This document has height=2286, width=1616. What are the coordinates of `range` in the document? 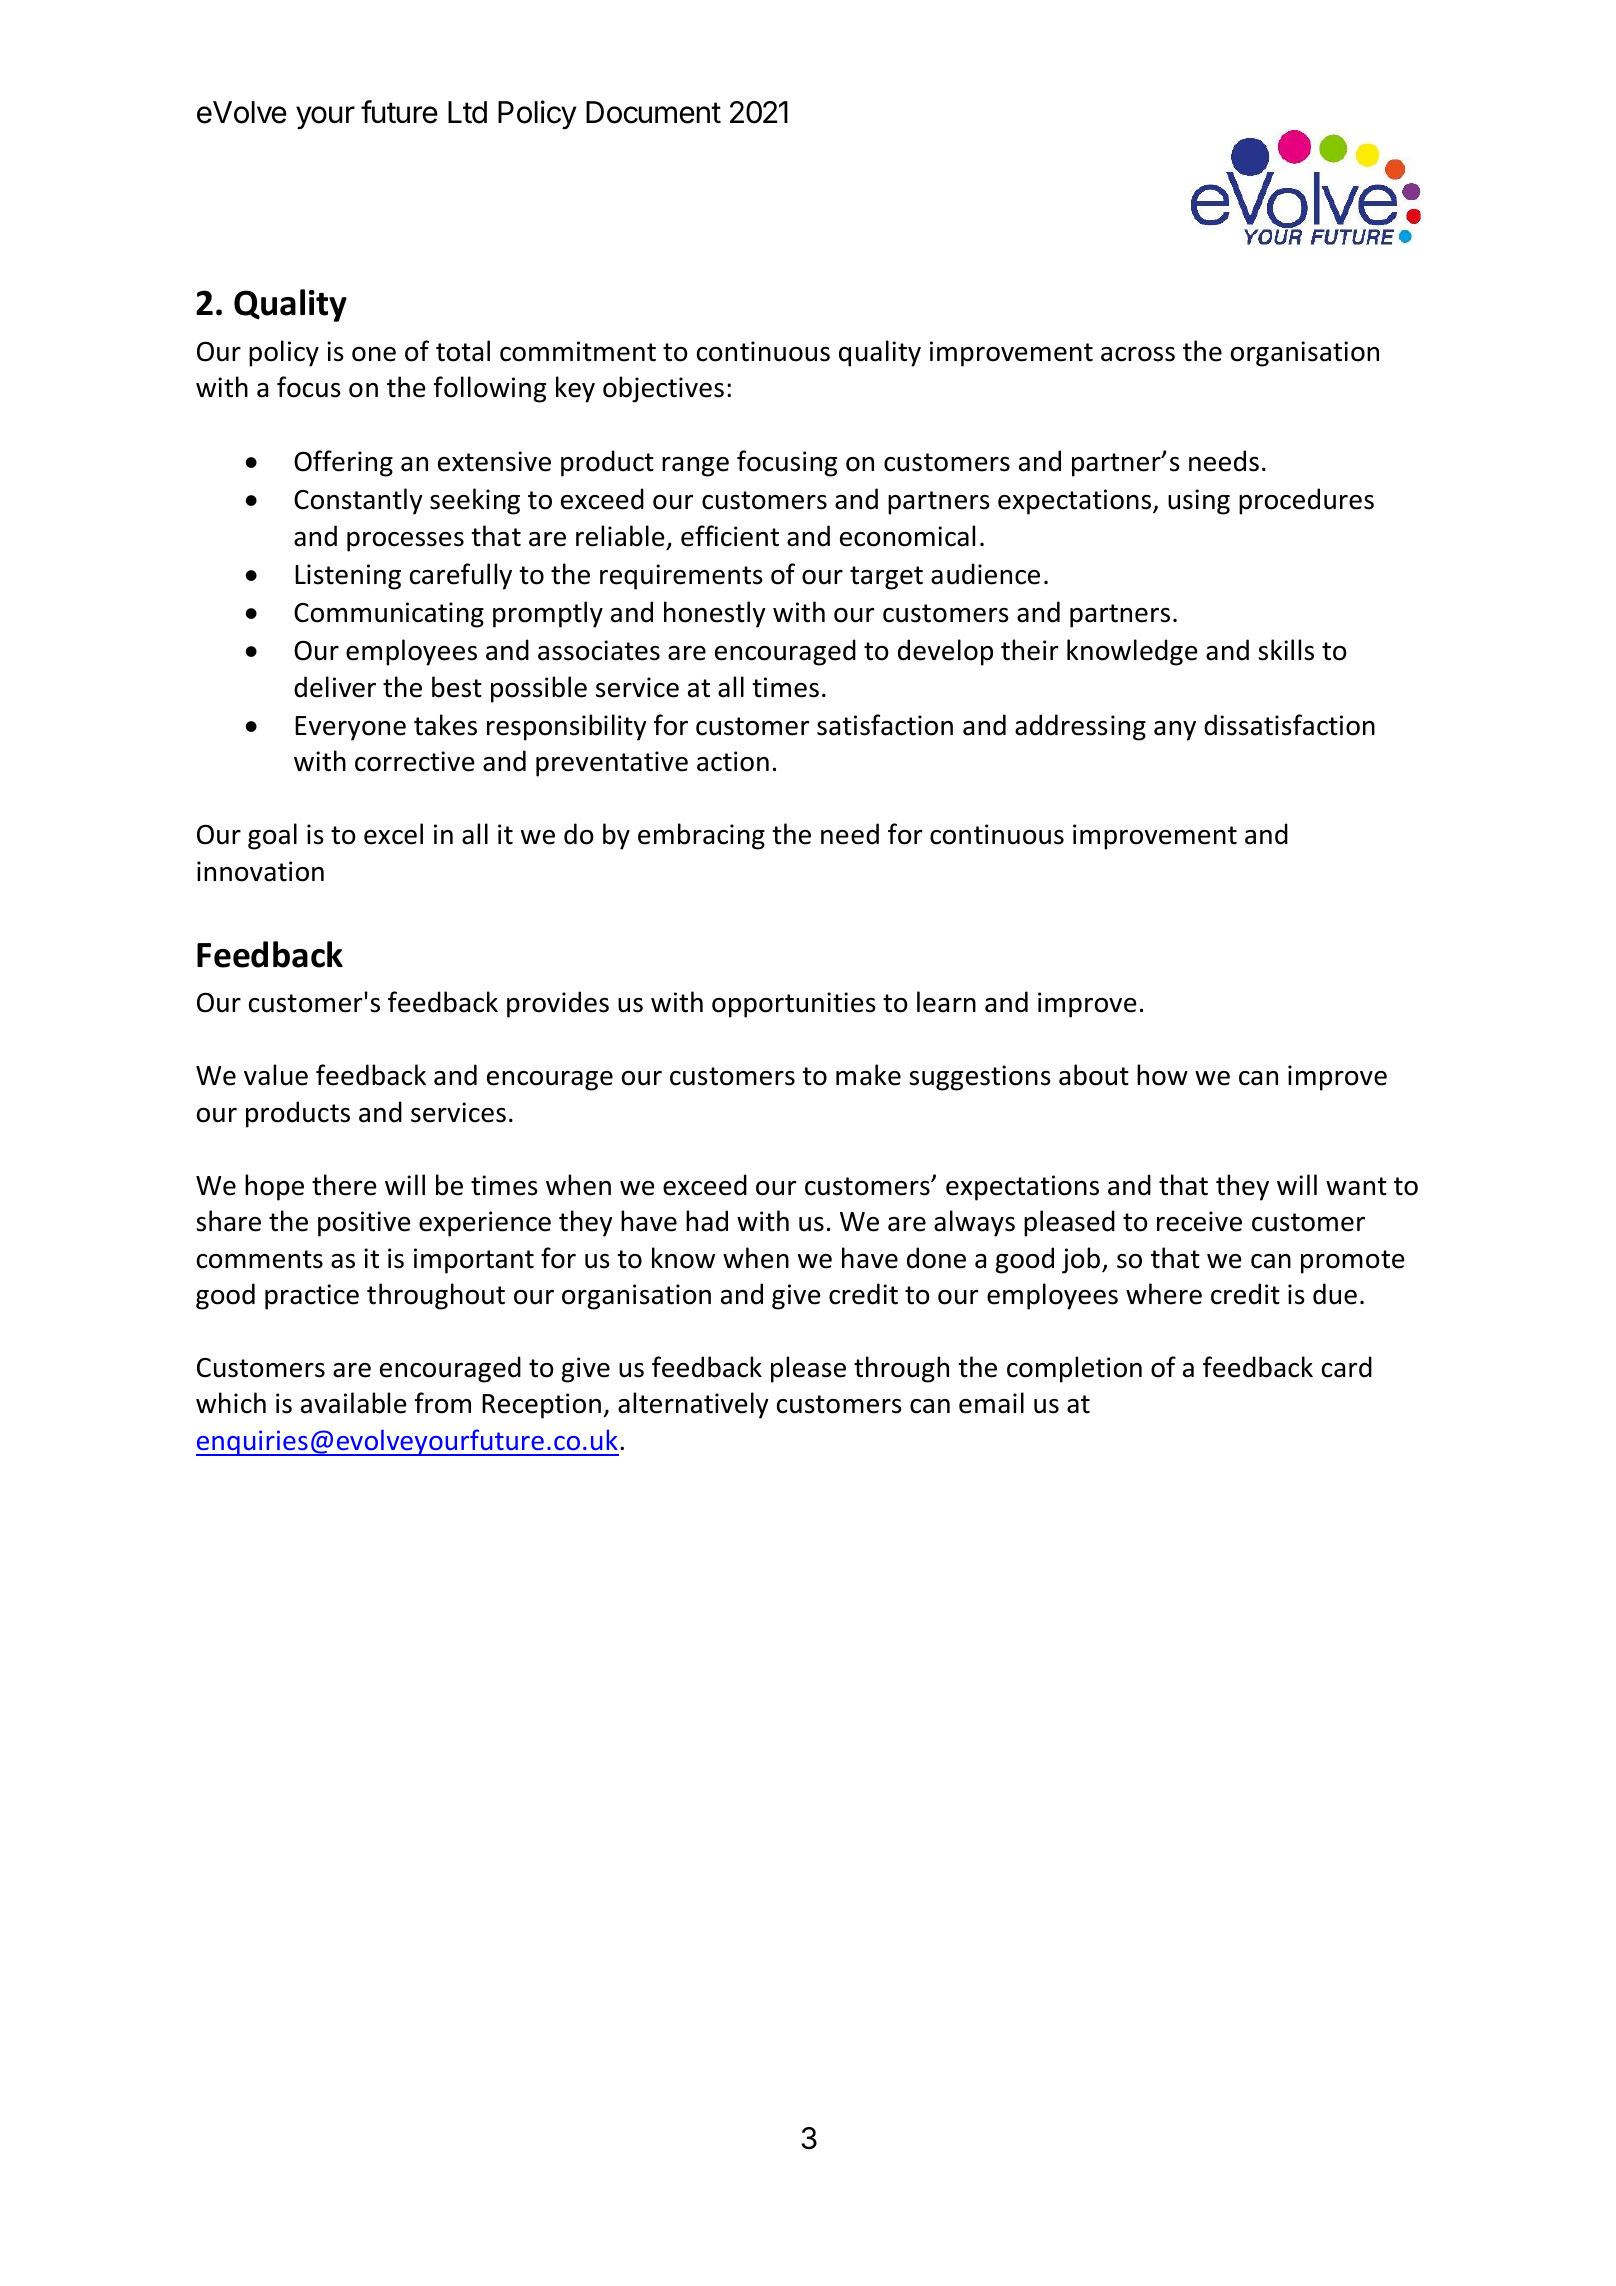 It's located at (695, 467).
